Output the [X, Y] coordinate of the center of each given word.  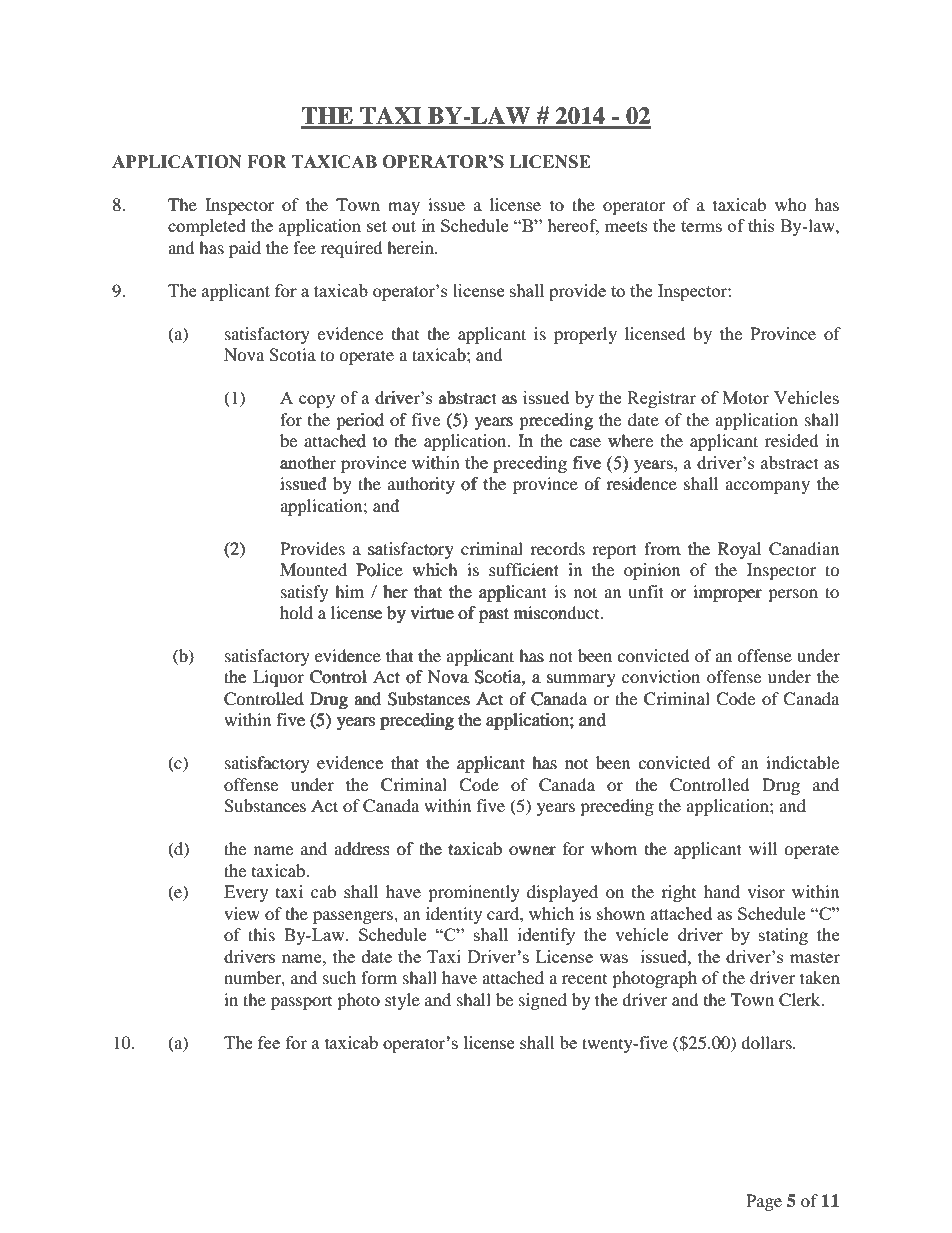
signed [543, 1001]
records [557, 548]
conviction [661, 678]
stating [783, 936]
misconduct [557, 613]
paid [245, 249]
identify [546, 936]
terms [701, 226]
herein [411, 247]
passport [301, 1003]
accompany [767, 487]
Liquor [278, 678]
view [242, 913]
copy [317, 401]
